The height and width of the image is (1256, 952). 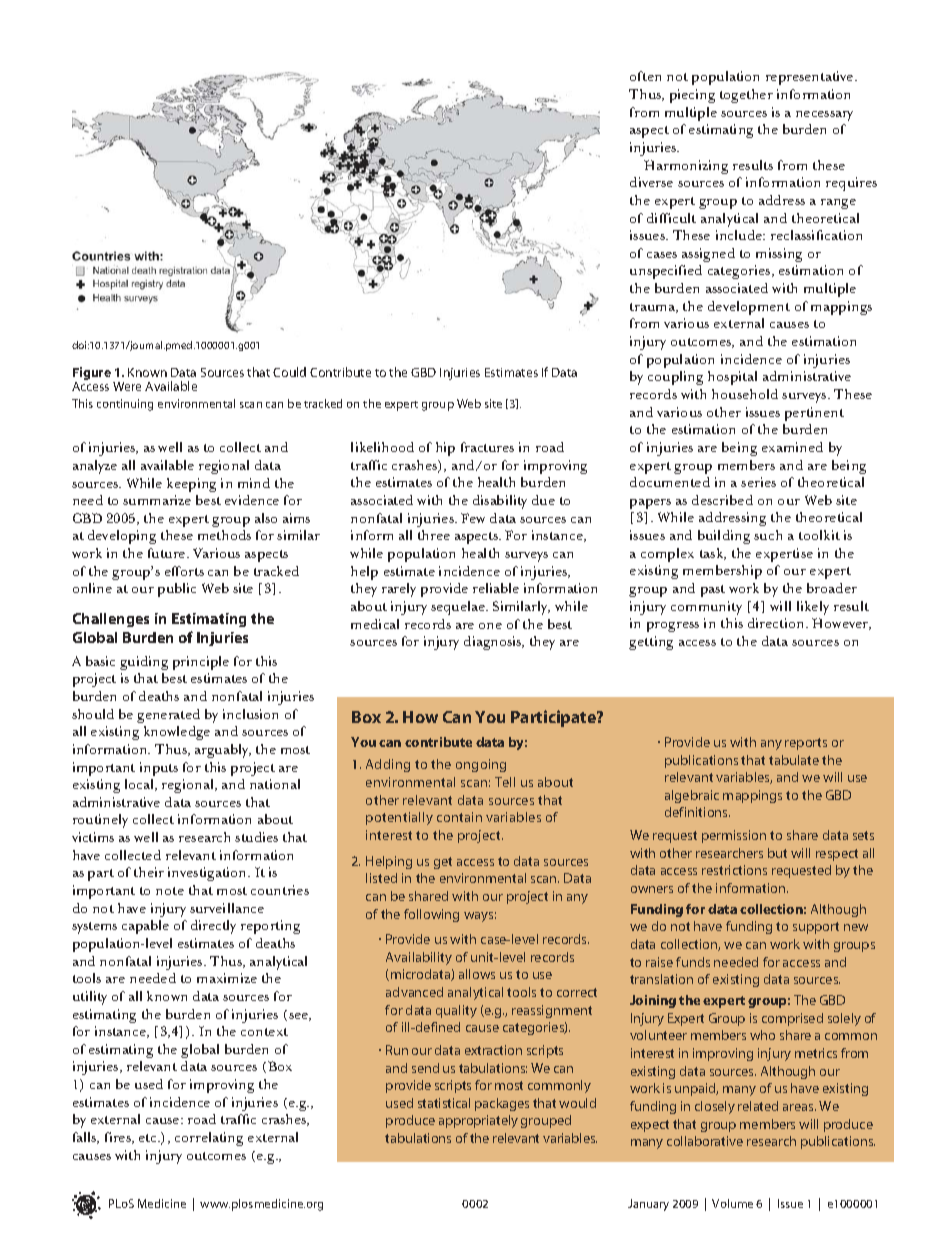 What do you see at coordinates (768, 535) in the image?
I see `such` at bounding box center [768, 535].
